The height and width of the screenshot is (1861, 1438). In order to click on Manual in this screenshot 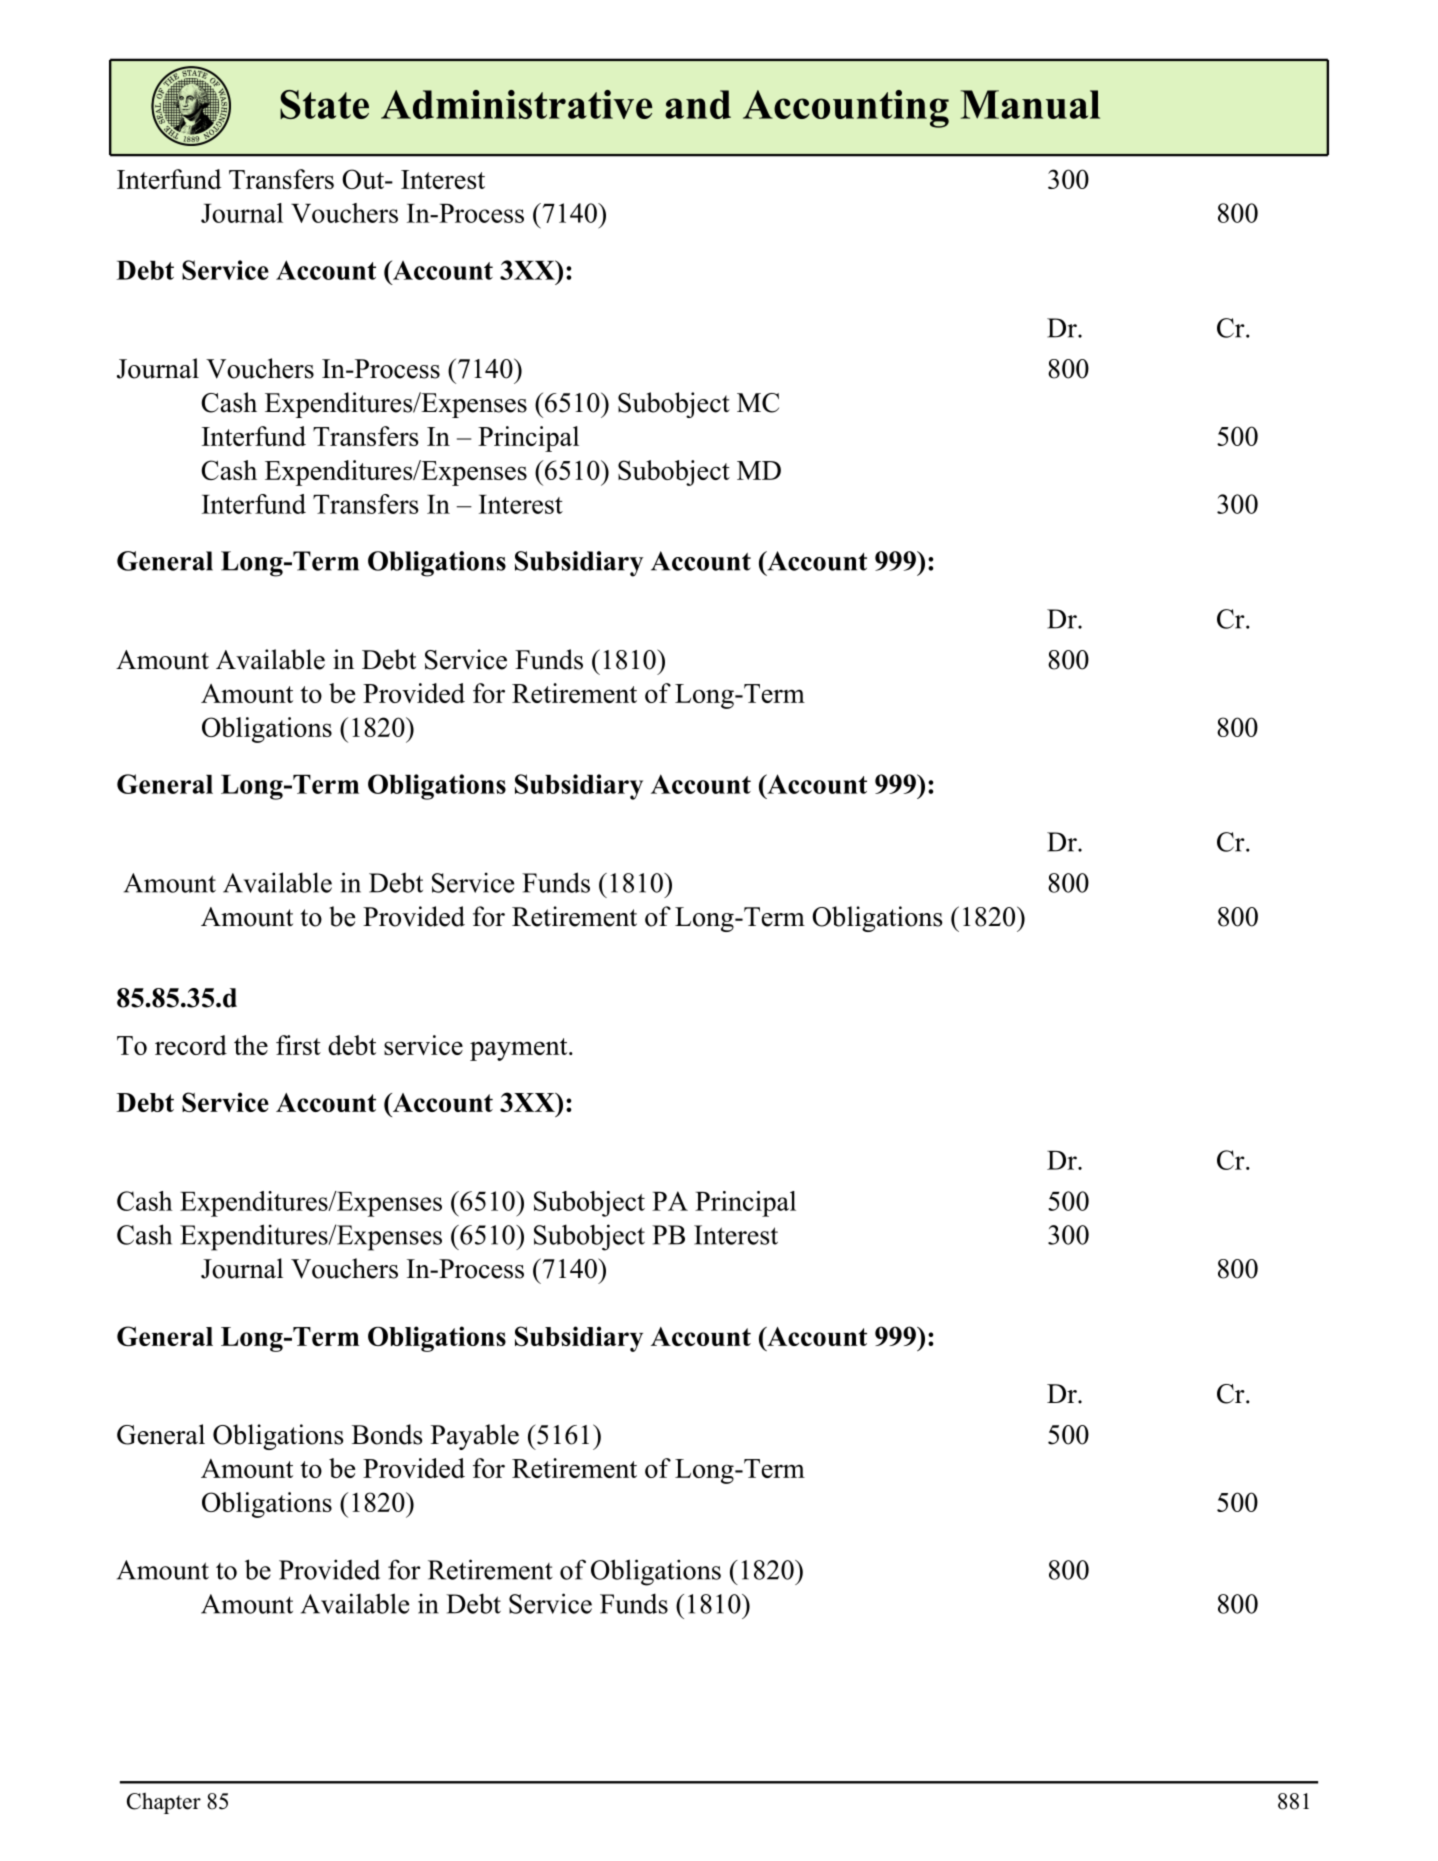, I will do `click(1030, 104)`.
